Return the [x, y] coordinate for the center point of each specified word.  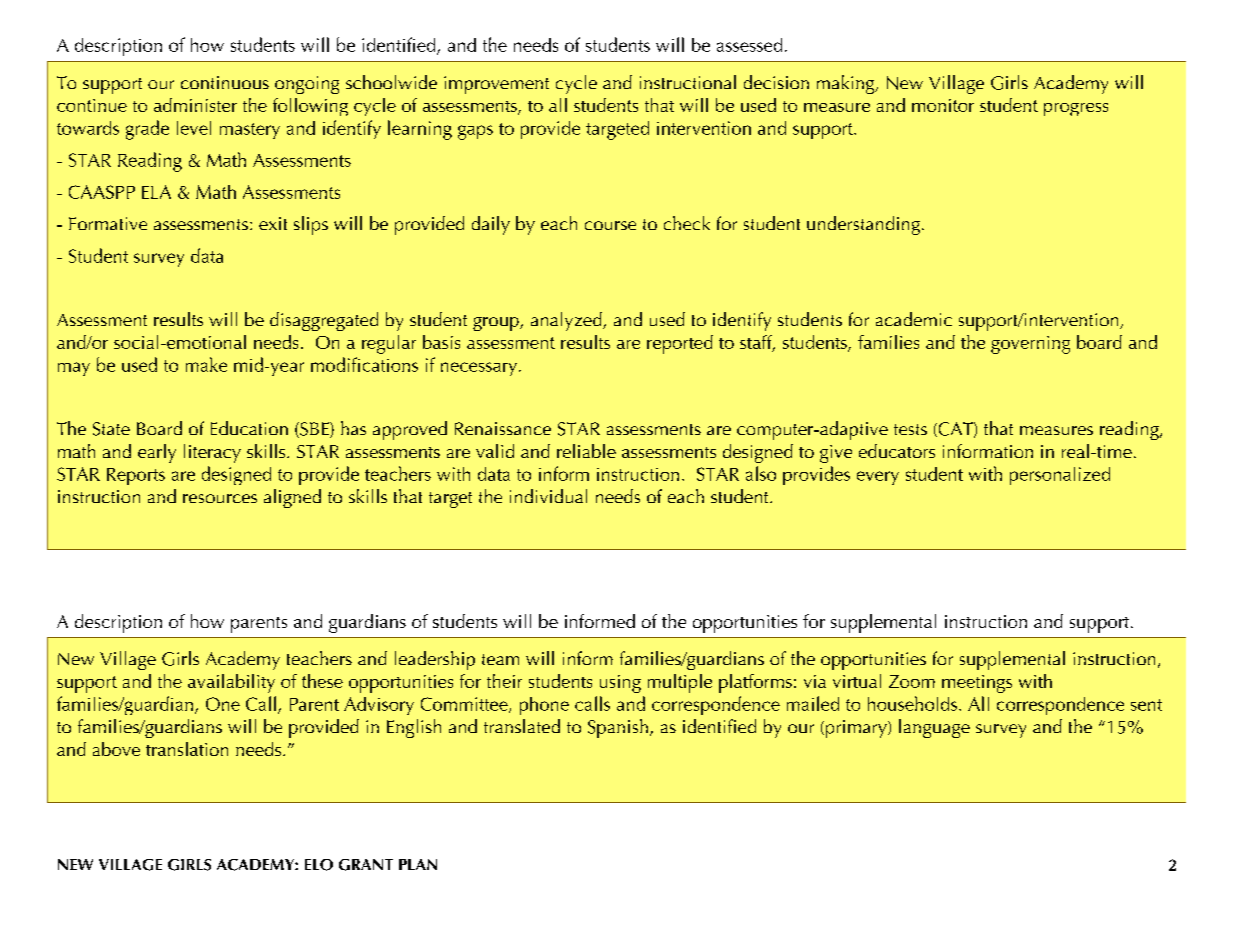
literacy [212, 453]
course [610, 225]
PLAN [418, 864]
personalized [1060, 476]
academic [914, 319]
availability [231, 683]
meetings [977, 684]
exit [273, 223]
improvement [496, 85]
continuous [225, 82]
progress [1076, 109]
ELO [319, 865]
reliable [586, 451]
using [620, 684]
